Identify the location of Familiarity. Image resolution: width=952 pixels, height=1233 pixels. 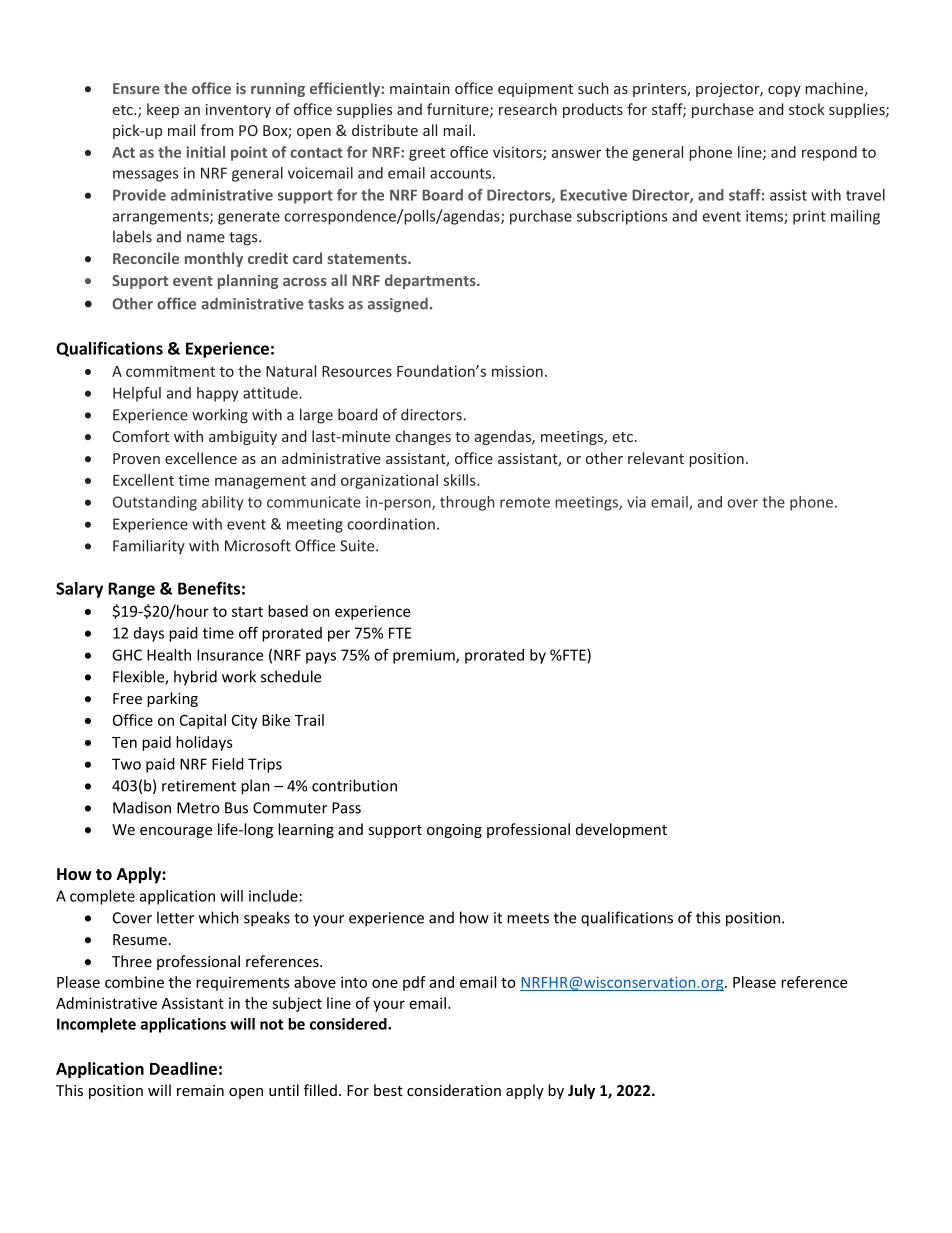
(149, 546).
